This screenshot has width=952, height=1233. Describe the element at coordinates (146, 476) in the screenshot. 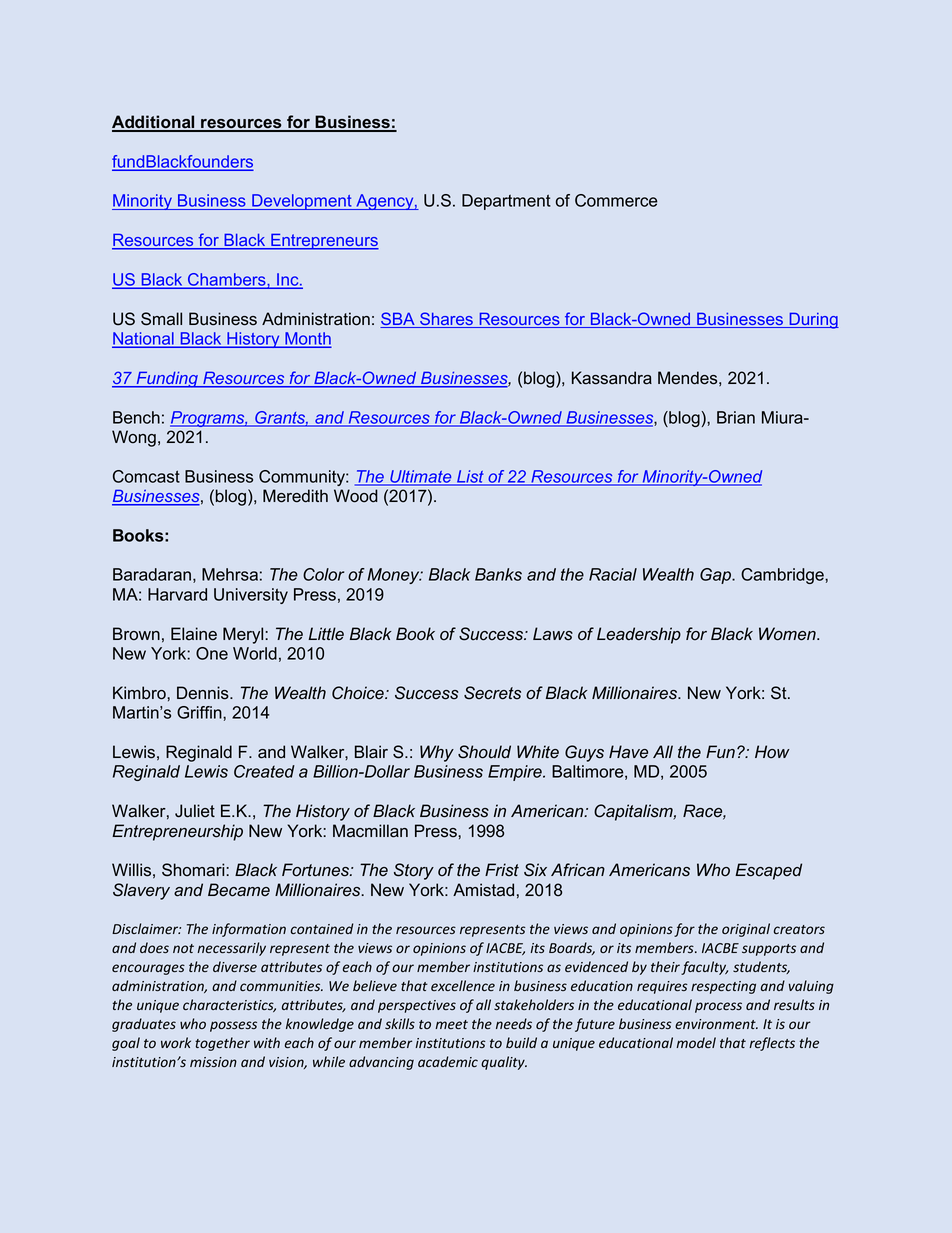

I see `Comcast` at that location.
